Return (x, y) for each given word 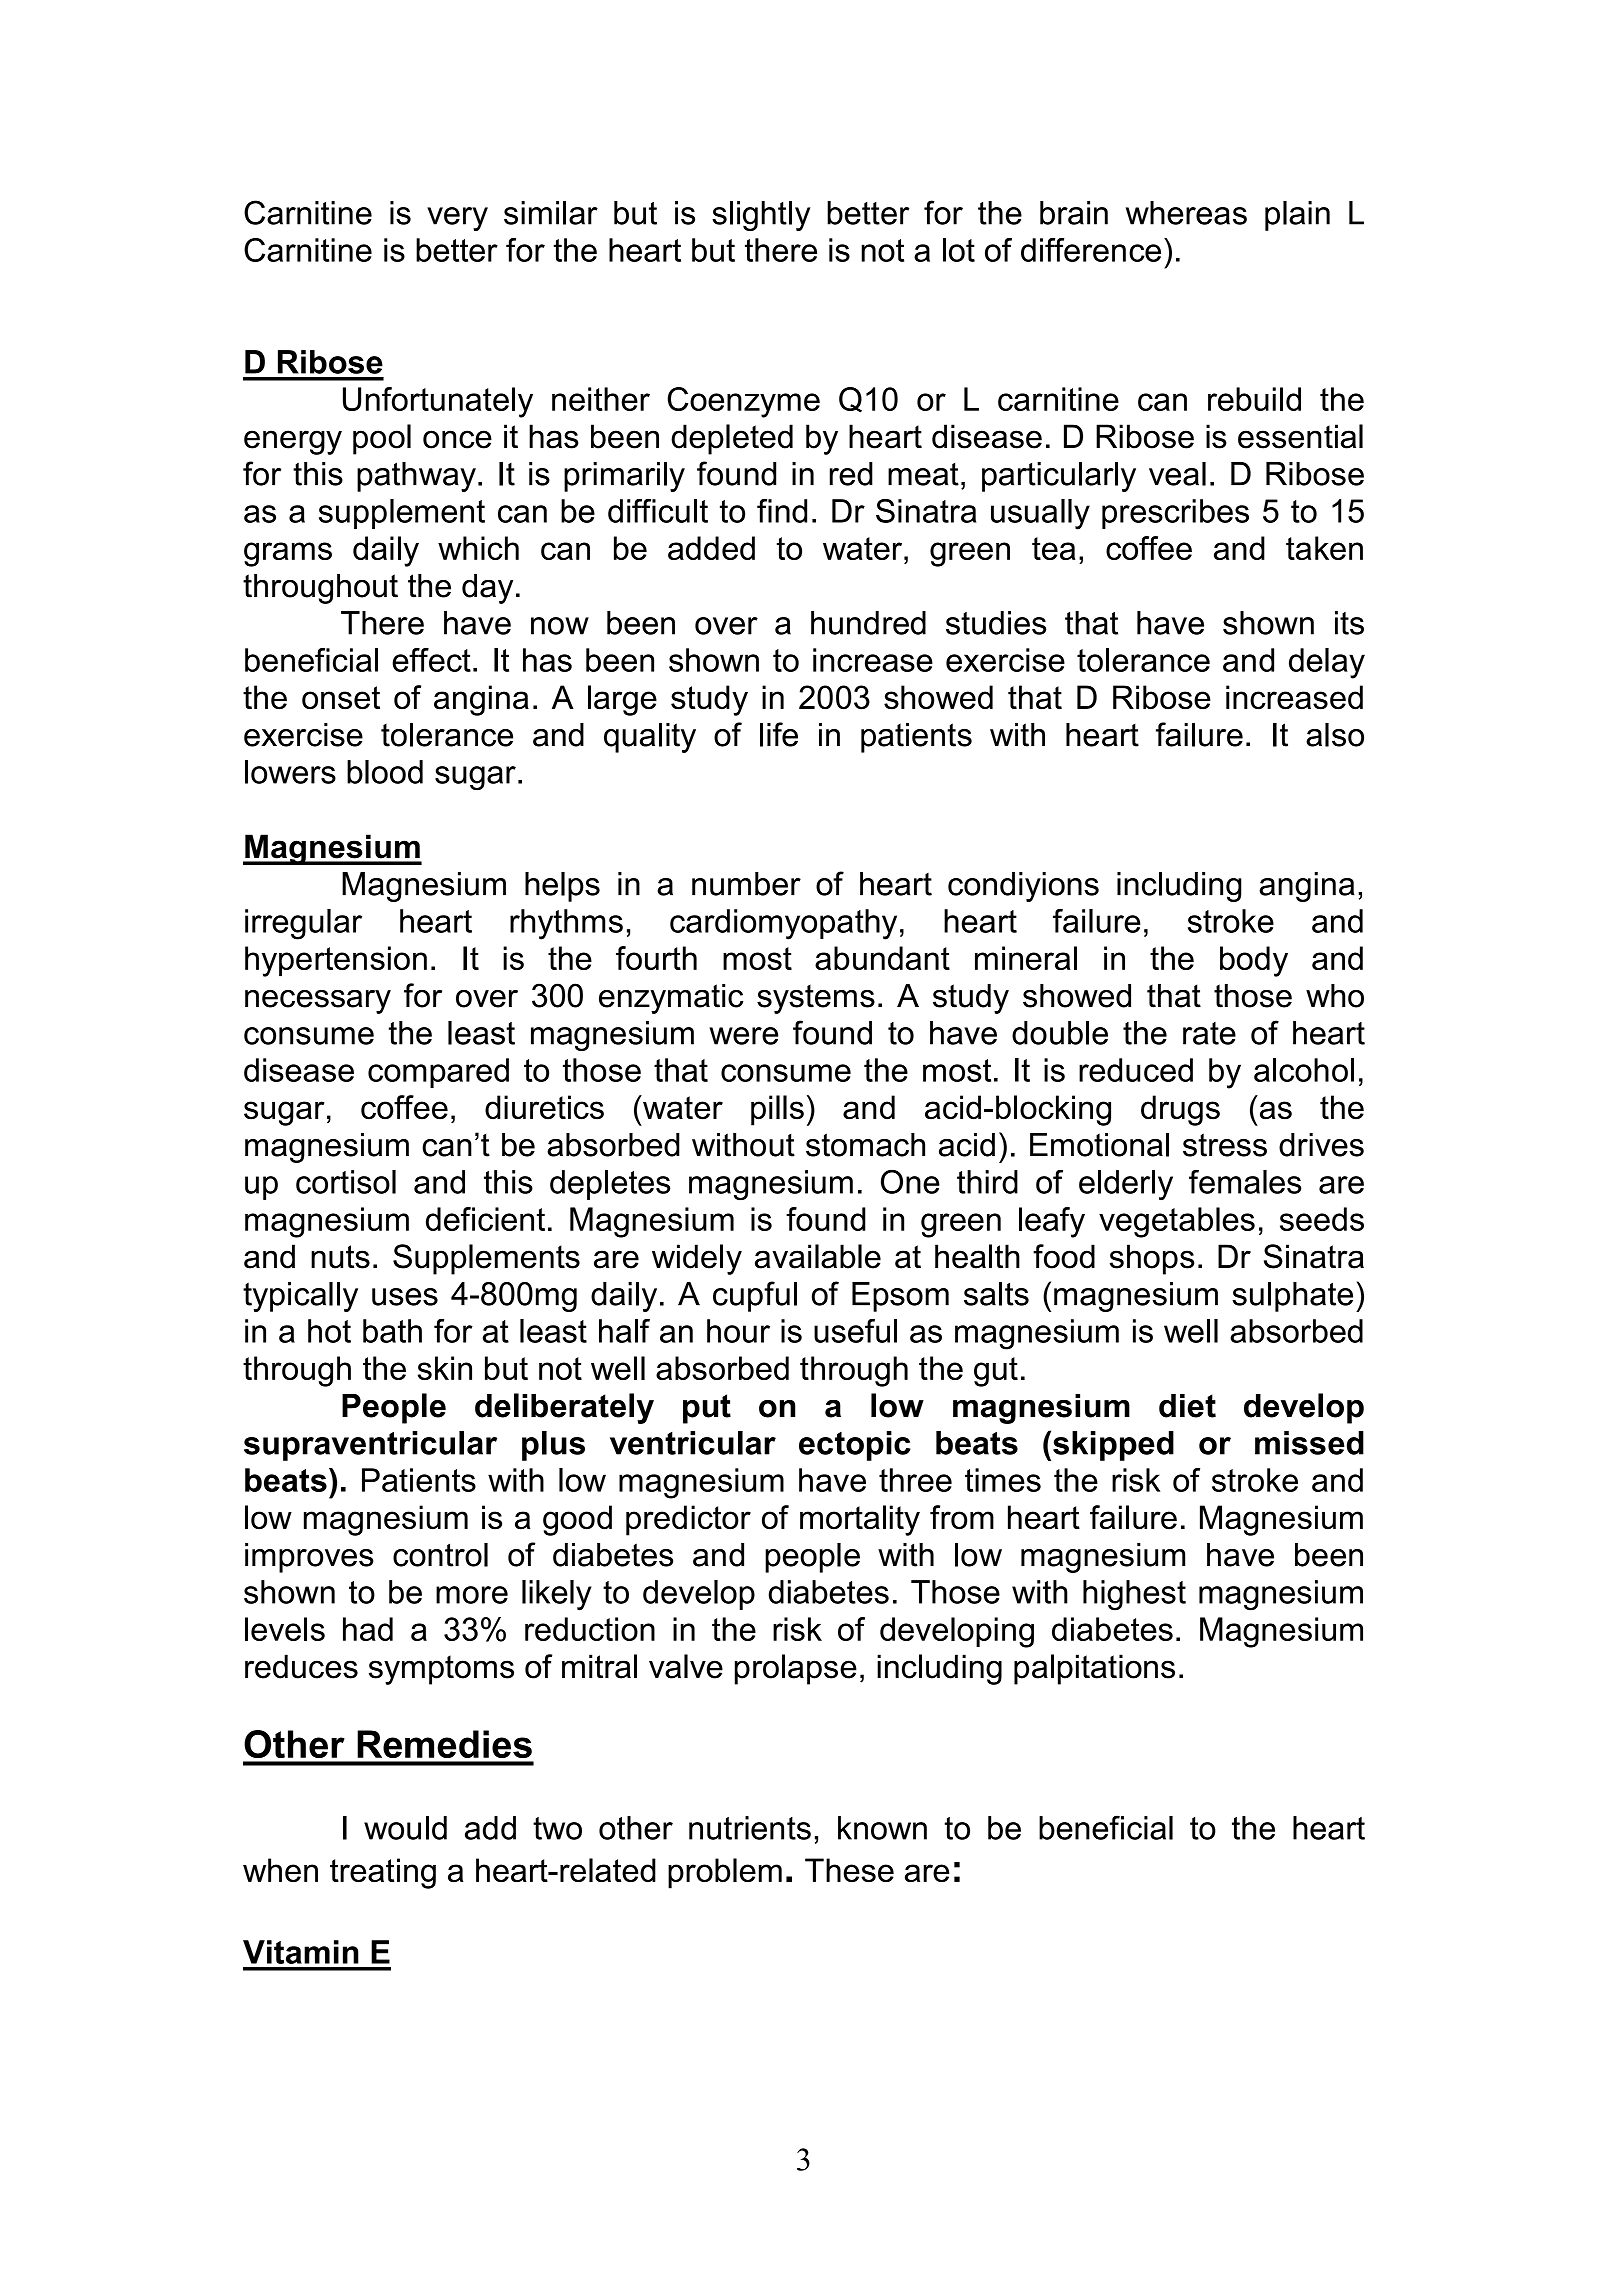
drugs (1180, 1110)
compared (438, 1073)
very (457, 219)
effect (431, 660)
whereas (1186, 213)
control (440, 1555)
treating (383, 1873)
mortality (860, 1520)
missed (1309, 1443)
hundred (868, 623)
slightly (761, 216)
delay (1327, 663)
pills (777, 1110)
